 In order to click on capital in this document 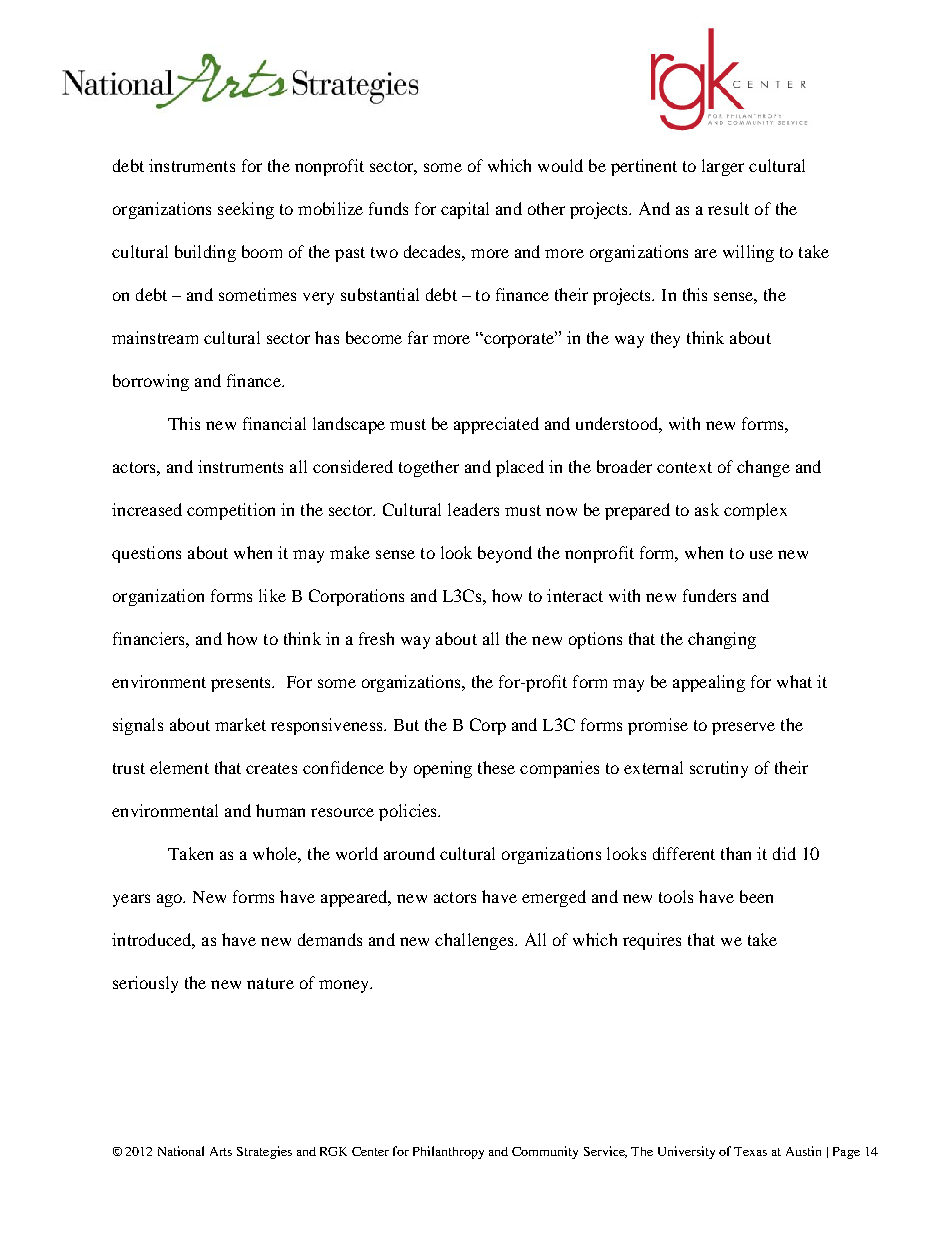, I will do `click(465, 210)`.
